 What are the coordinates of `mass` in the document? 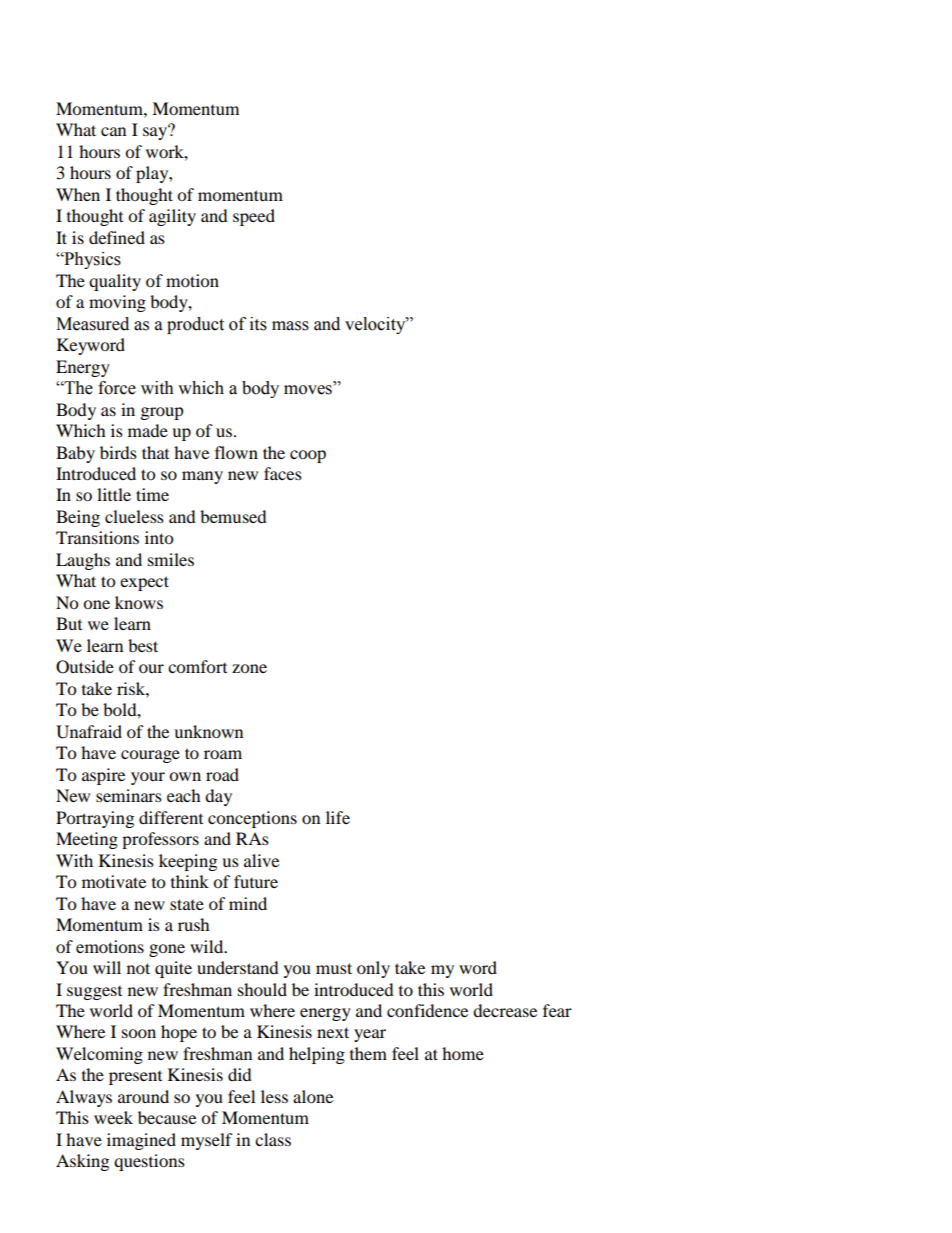 It's located at (290, 326).
